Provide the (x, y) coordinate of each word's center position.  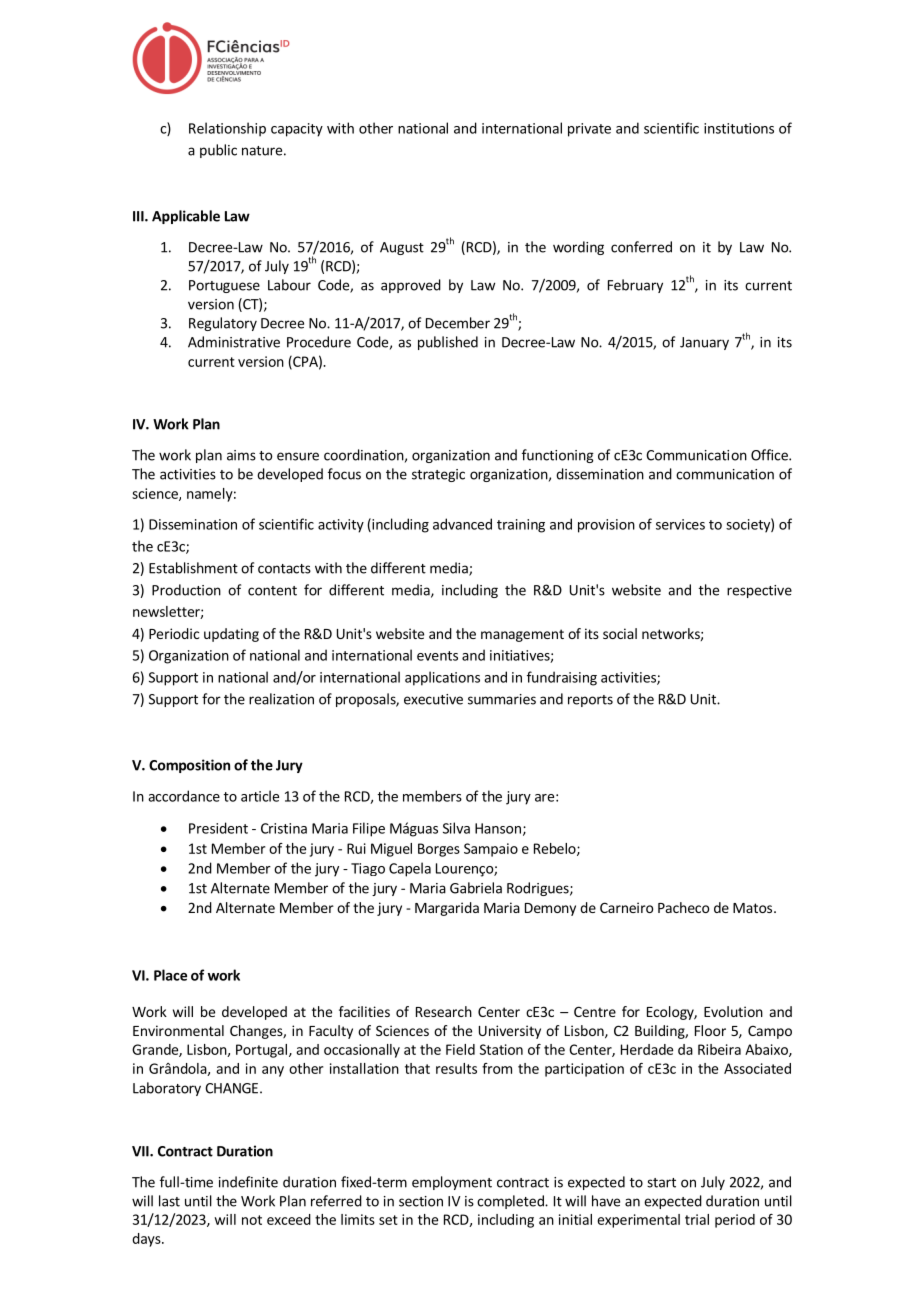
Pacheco (683, 907)
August (402, 248)
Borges (439, 850)
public (218, 151)
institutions (739, 128)
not (252, 1220)
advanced (462, 524)
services (680, 524)
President (218, 828)
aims (241, 455)
